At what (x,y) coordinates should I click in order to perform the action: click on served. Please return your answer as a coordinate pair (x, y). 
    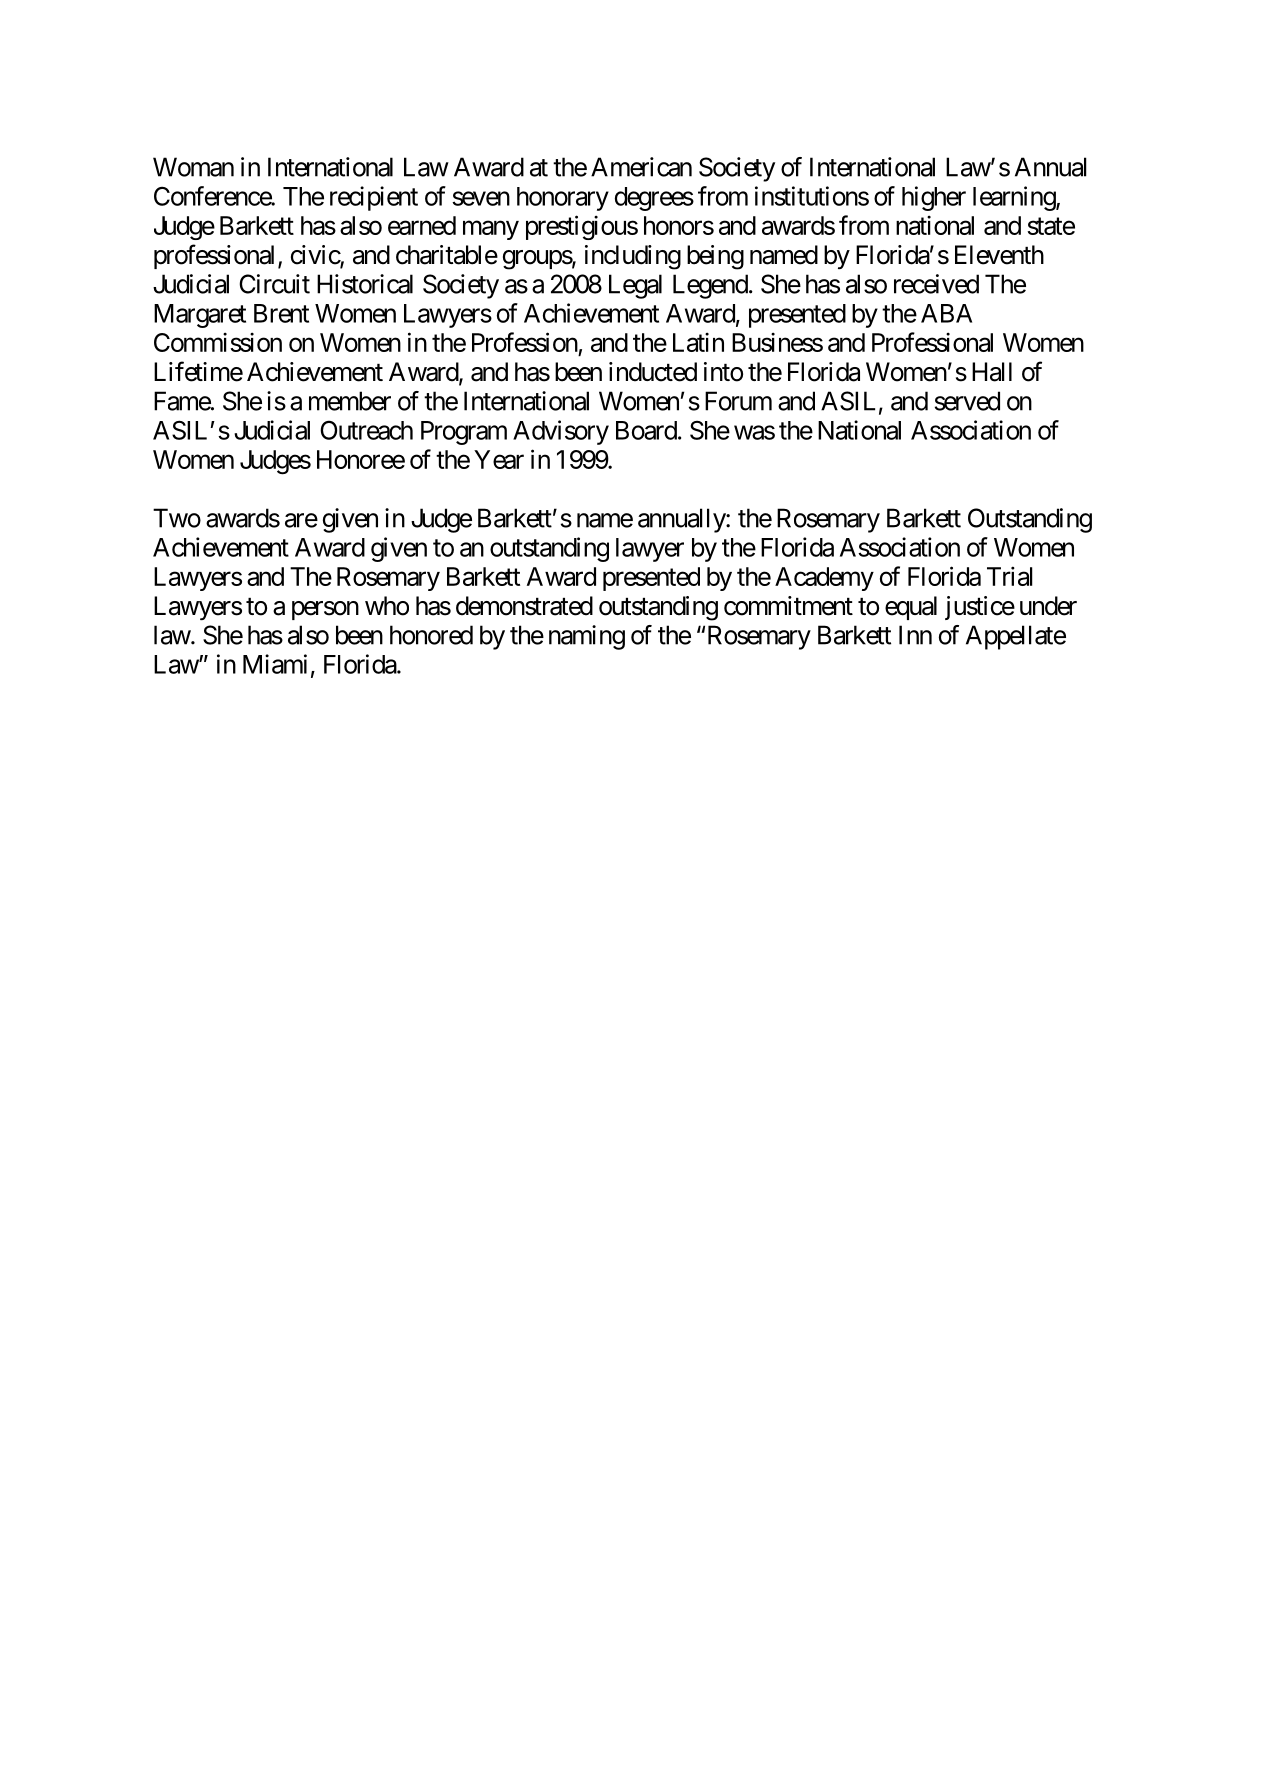
    Looking at the image, I should click on (967, 401).
